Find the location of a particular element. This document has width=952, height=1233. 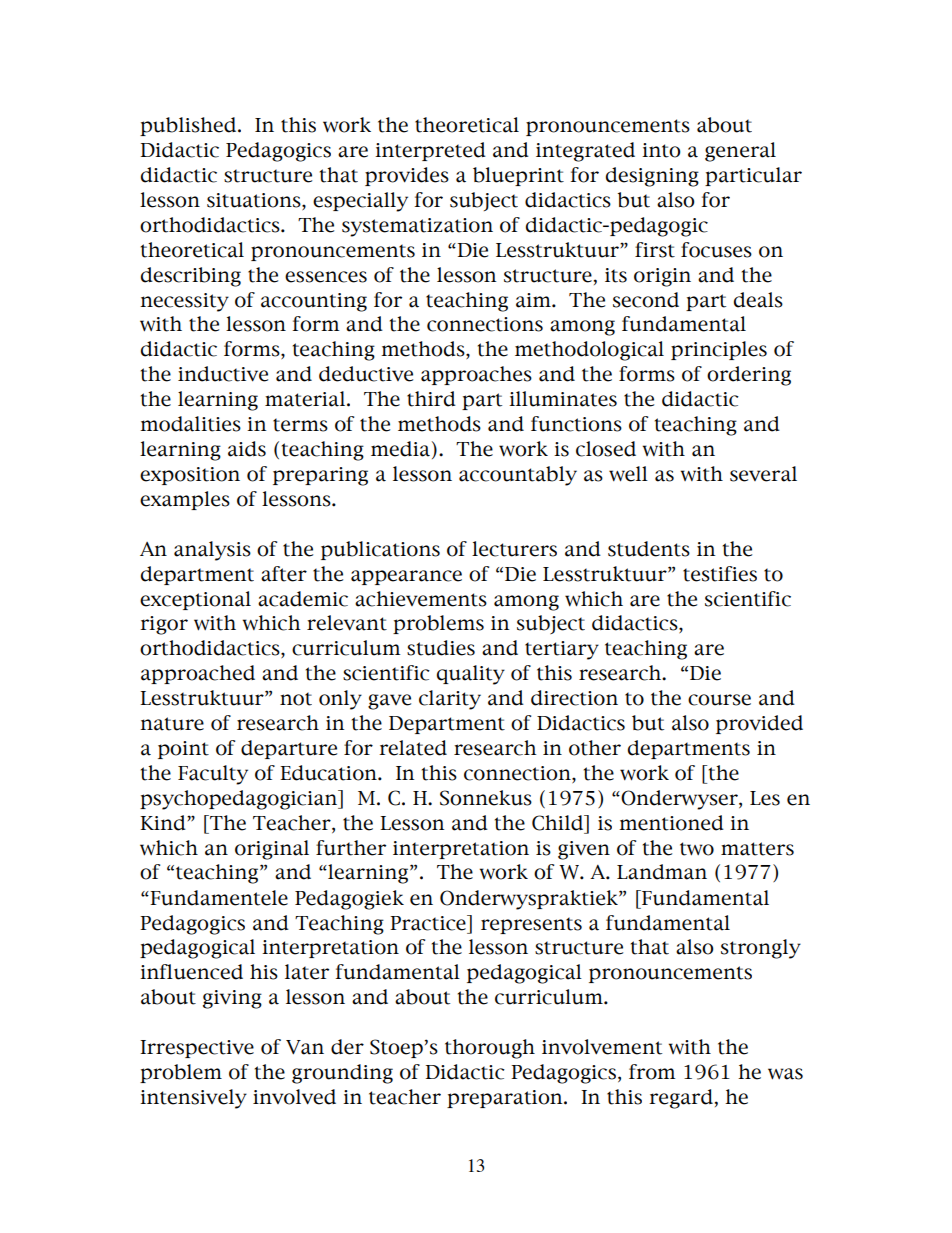

Irrespective is located at coordinates (197, 1049).
